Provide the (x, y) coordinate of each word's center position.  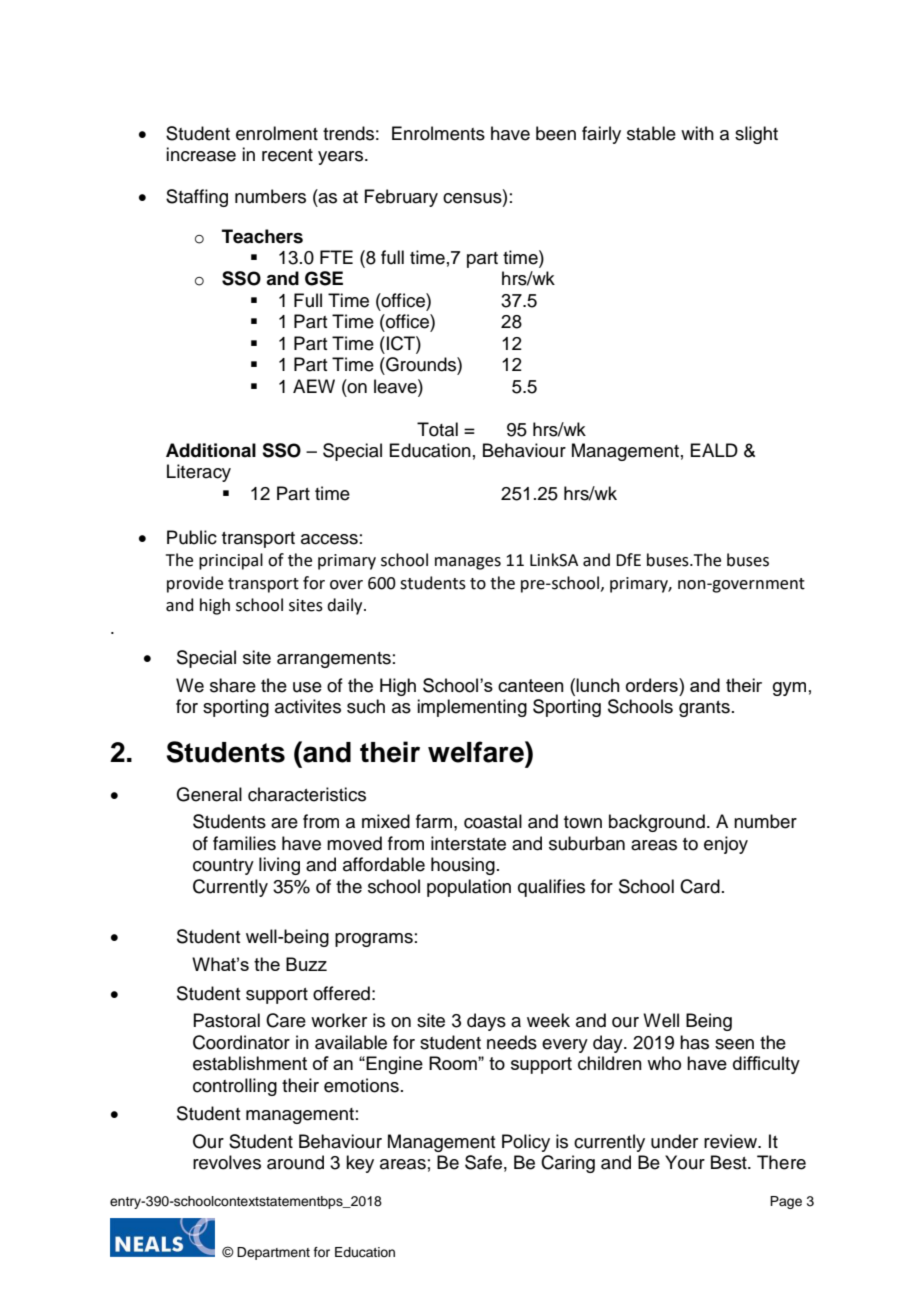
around (295, 1162)
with (697, 133)
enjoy (726, 845)
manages (468, 563)
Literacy (199, 473)
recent (287, 155)
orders (653, 685)
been (556, 133)
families (244, 843)
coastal (493, 821)
